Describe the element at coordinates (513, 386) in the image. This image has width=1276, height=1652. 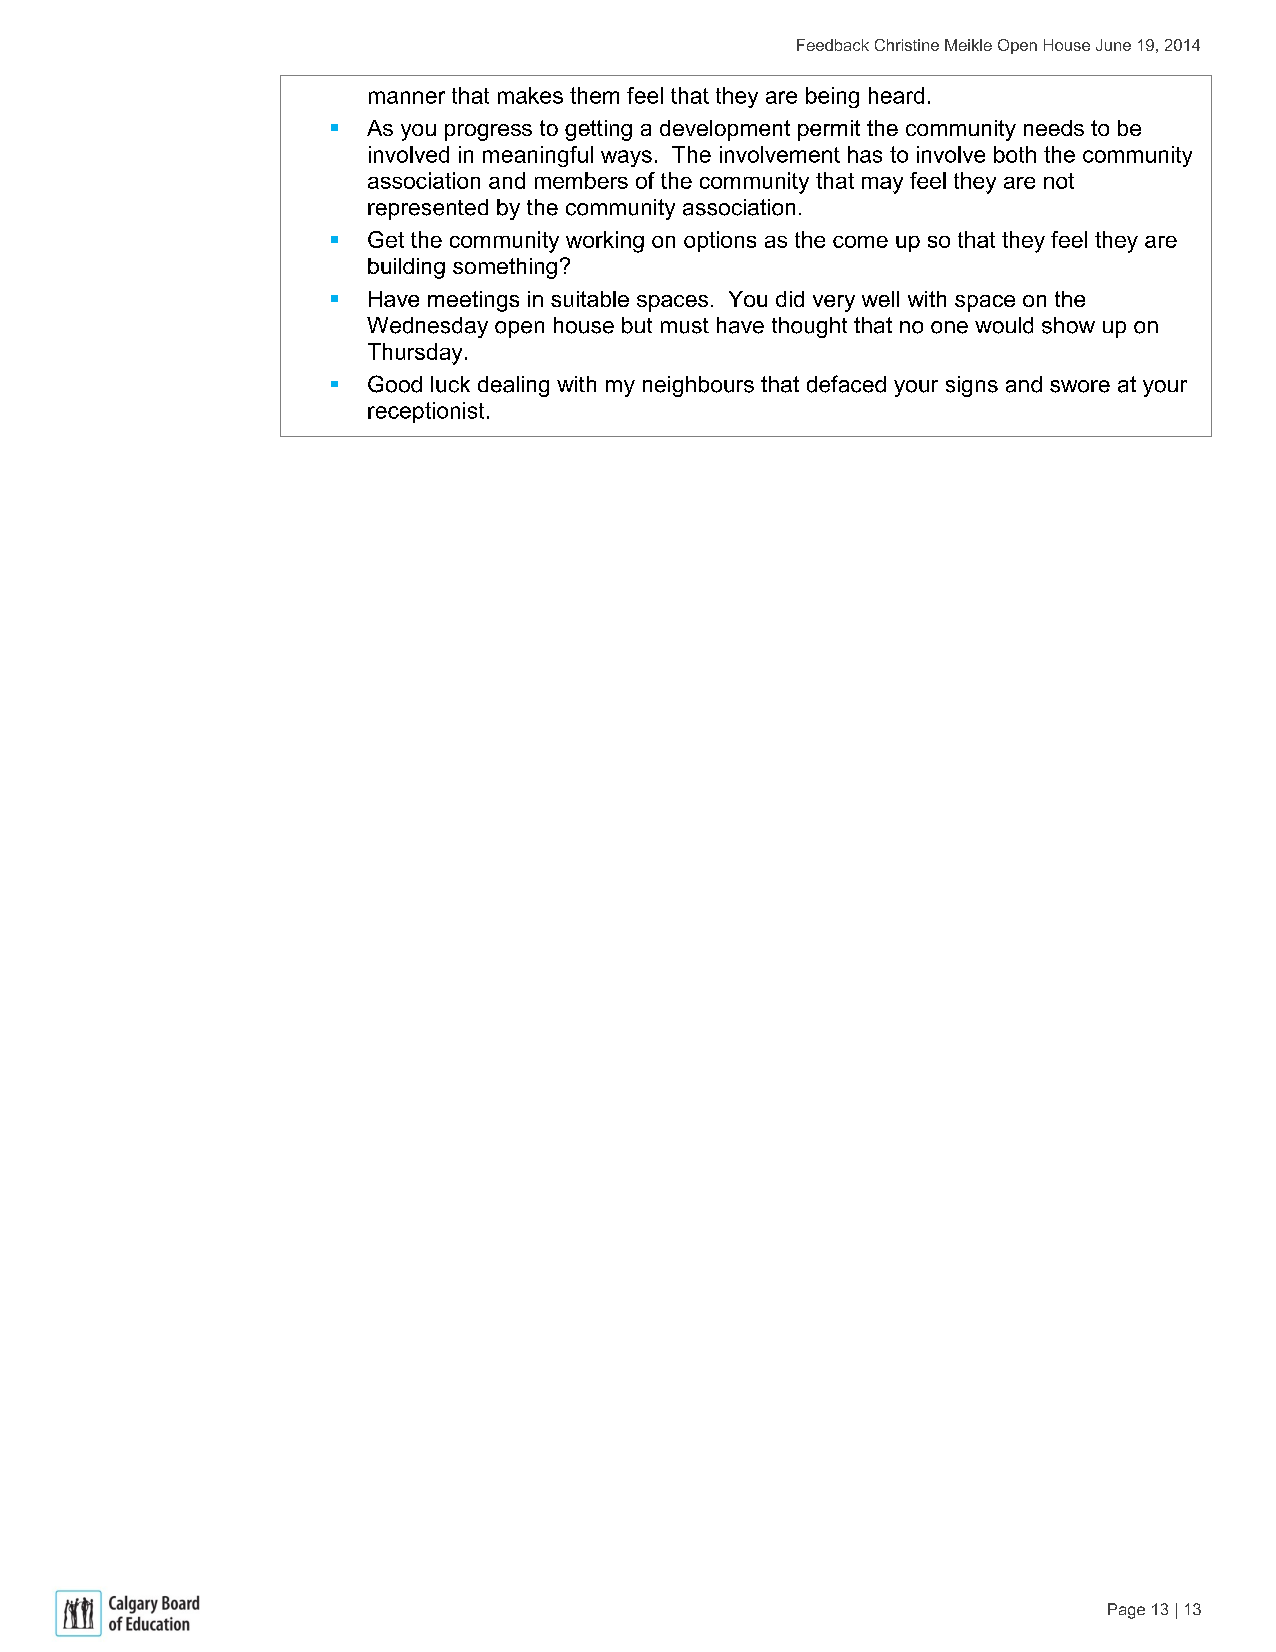
I see `dealing` at that location.
